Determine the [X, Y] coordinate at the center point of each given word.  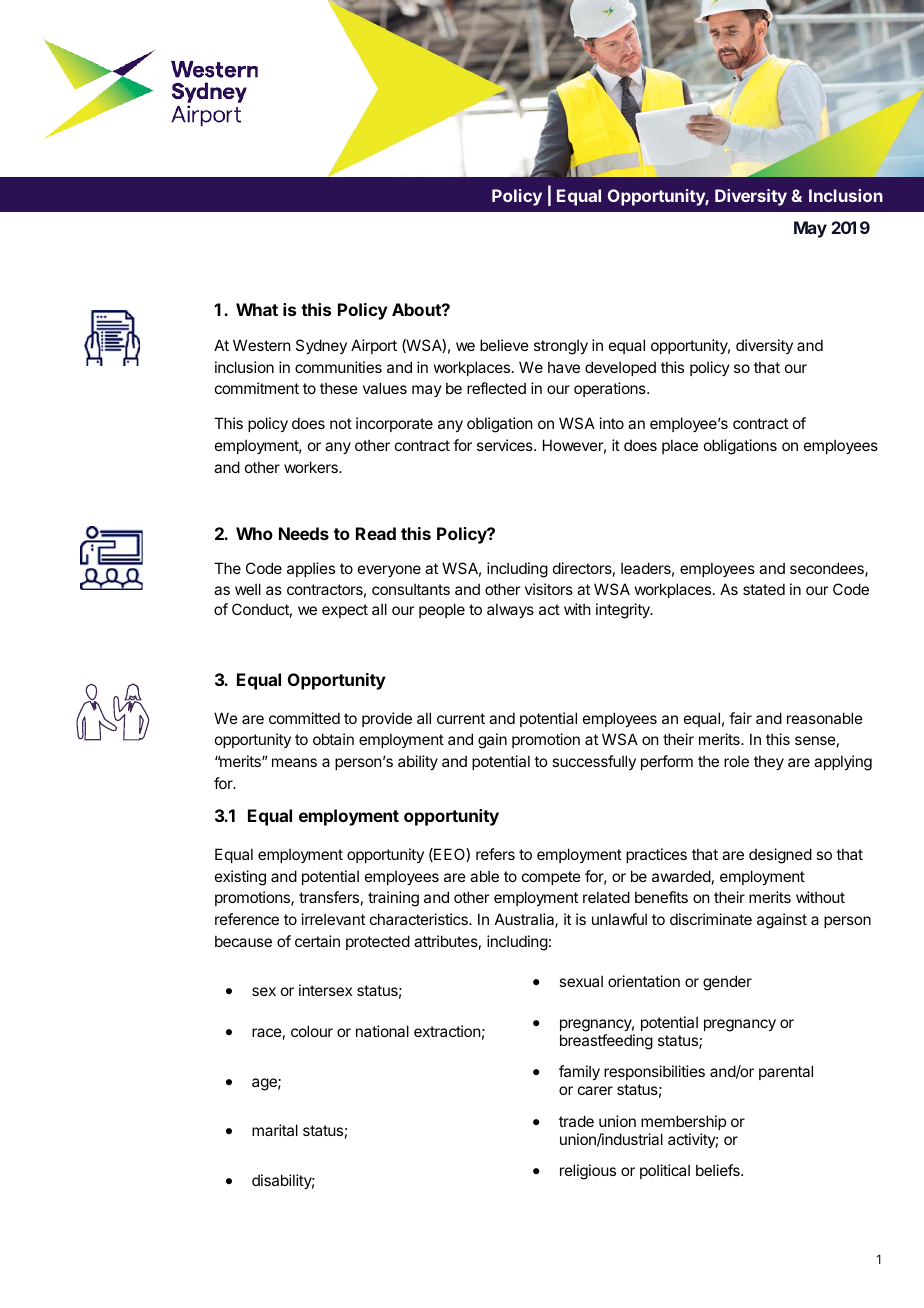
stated [764, 589]
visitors [549, 589]
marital [275, 1130]
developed [620, 368]
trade [576, 1121]
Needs [304, 533]
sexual [581, 981]
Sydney [321, 346]
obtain [333, 739]
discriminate [711, 919]
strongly [561, 347]
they [769, 762]
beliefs [719, 1170]
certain [317, 941]
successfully [594, 762]
